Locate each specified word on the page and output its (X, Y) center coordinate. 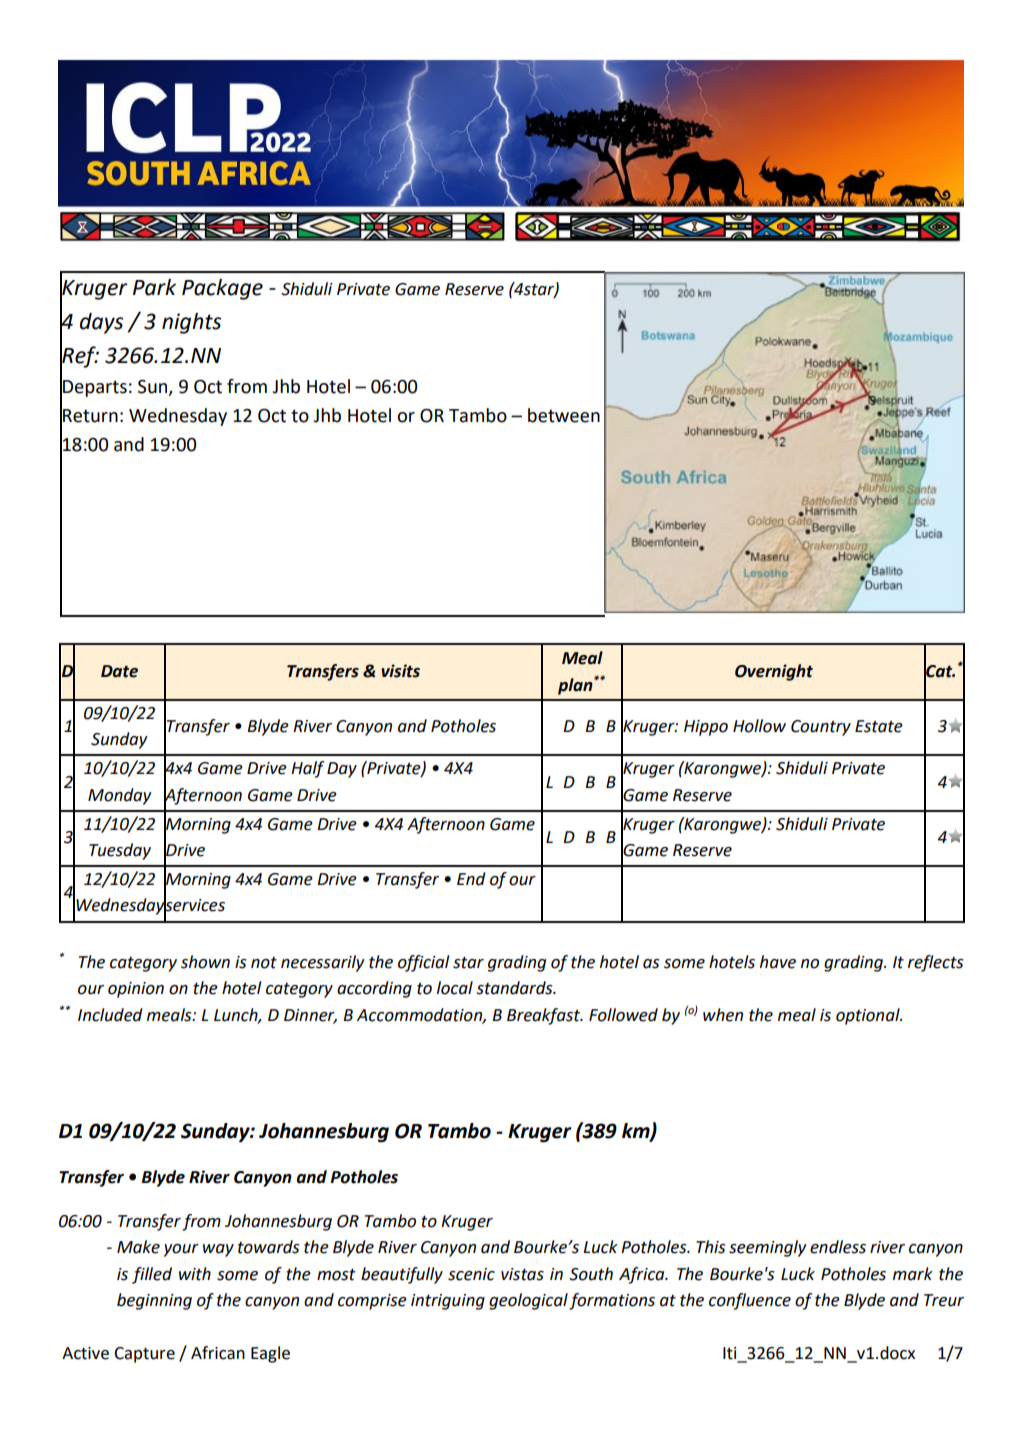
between (564, 415)
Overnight (774, 672)
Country (821, 728)
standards (515, 988)
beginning (154, 1301)
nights (191, 323)
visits (400, 671)
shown (205, 962)
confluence (750, 1301)
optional (869, 1016)
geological (528, 1301)
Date (119, 671)
